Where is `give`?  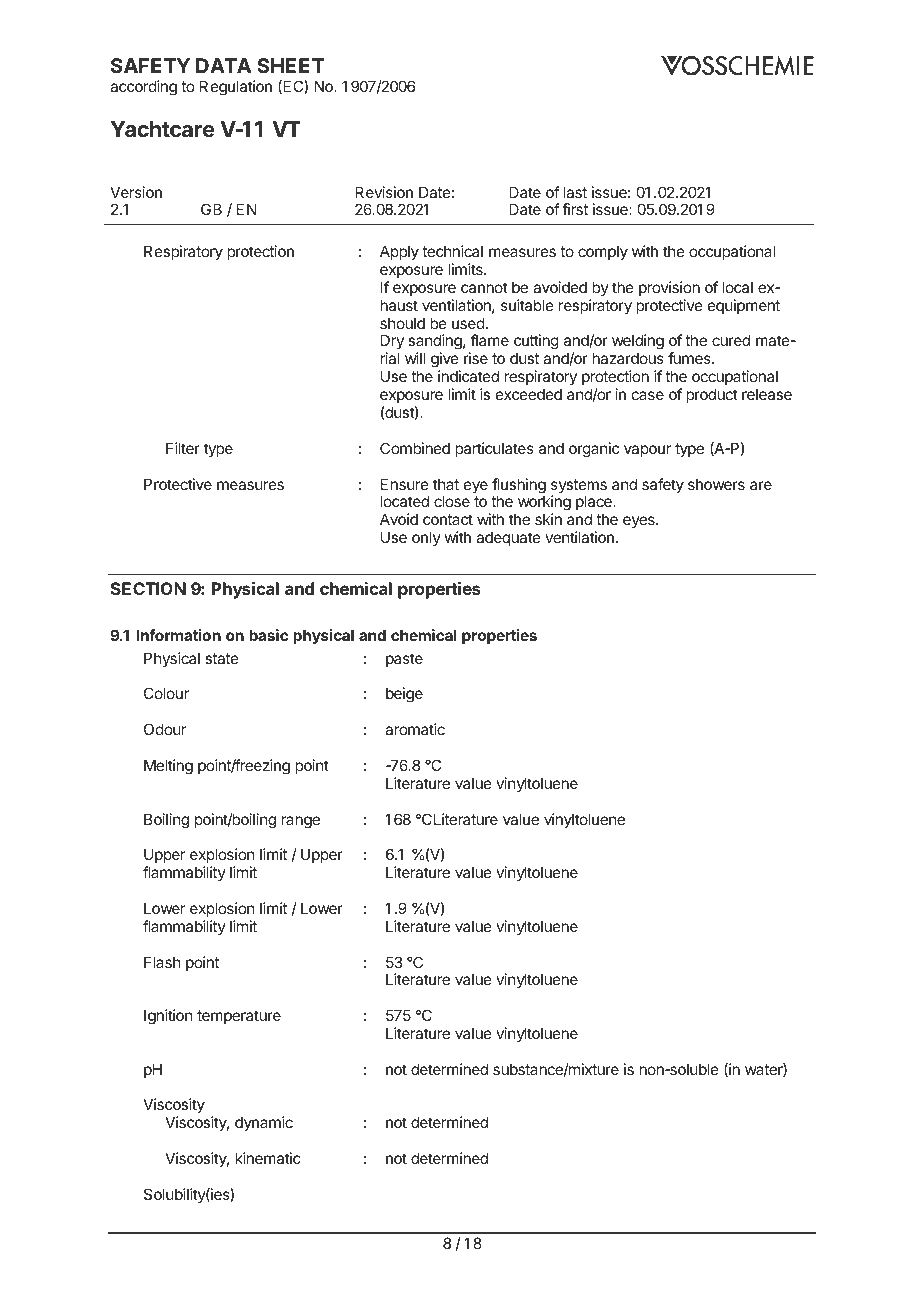
give is located at coordinates (446, 361).
